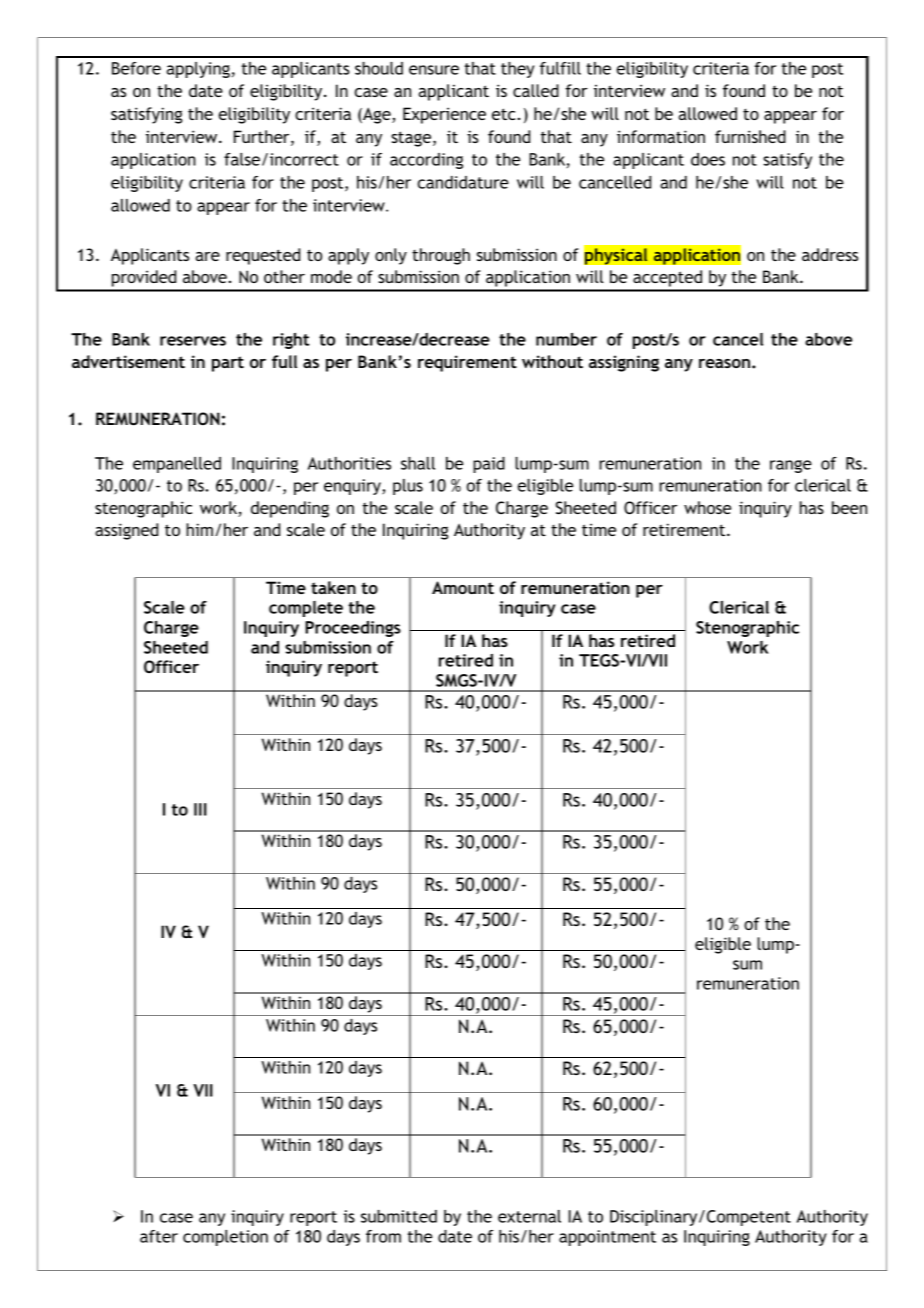 This screenshot has width=924, height=1308. I want to click on completion, so click(225, 1238).
